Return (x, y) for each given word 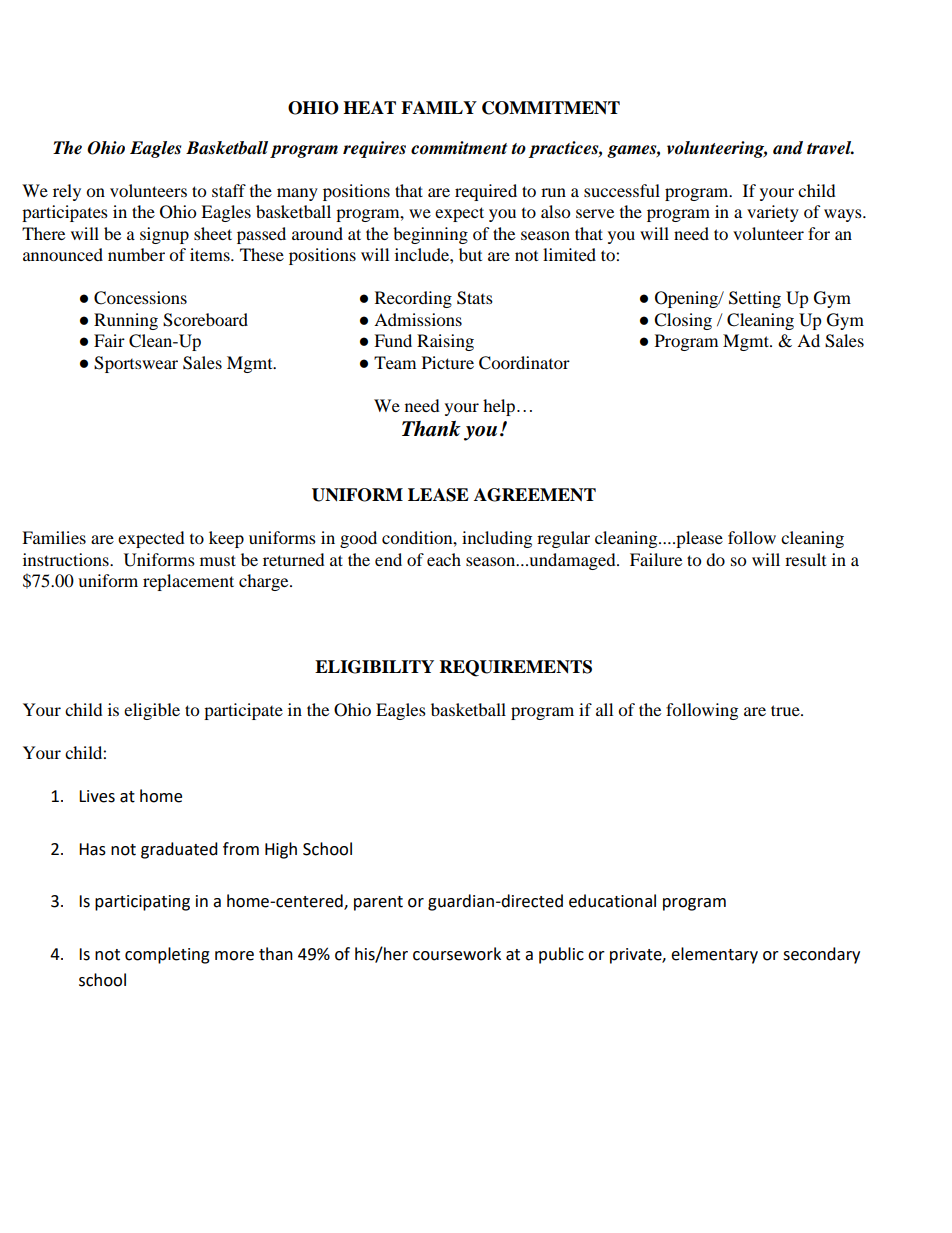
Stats (475, 298)
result (805, 559)
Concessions (140, 298)
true (786, 710)
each (444, 559)
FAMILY (439, 107)
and (788, 148)
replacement (188, 582)
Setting (755, 299)
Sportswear (136, 364)
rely (67, 192)
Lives (97, 796)
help (499, 407)
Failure (656, 559)
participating (142, 903)
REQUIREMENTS (516, 668)
